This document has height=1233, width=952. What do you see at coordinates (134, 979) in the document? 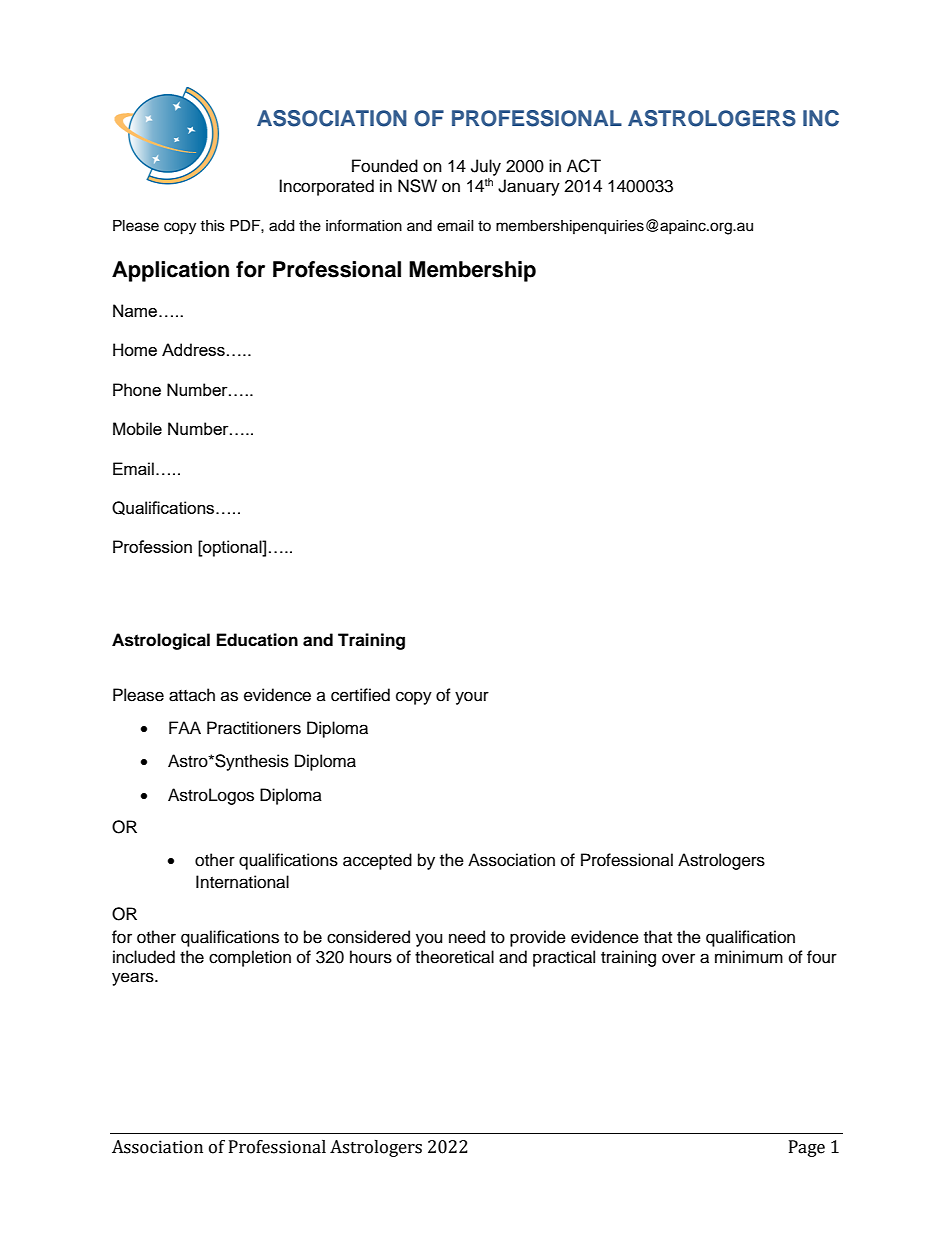
I see `years` at bounding box center [134, 979].
